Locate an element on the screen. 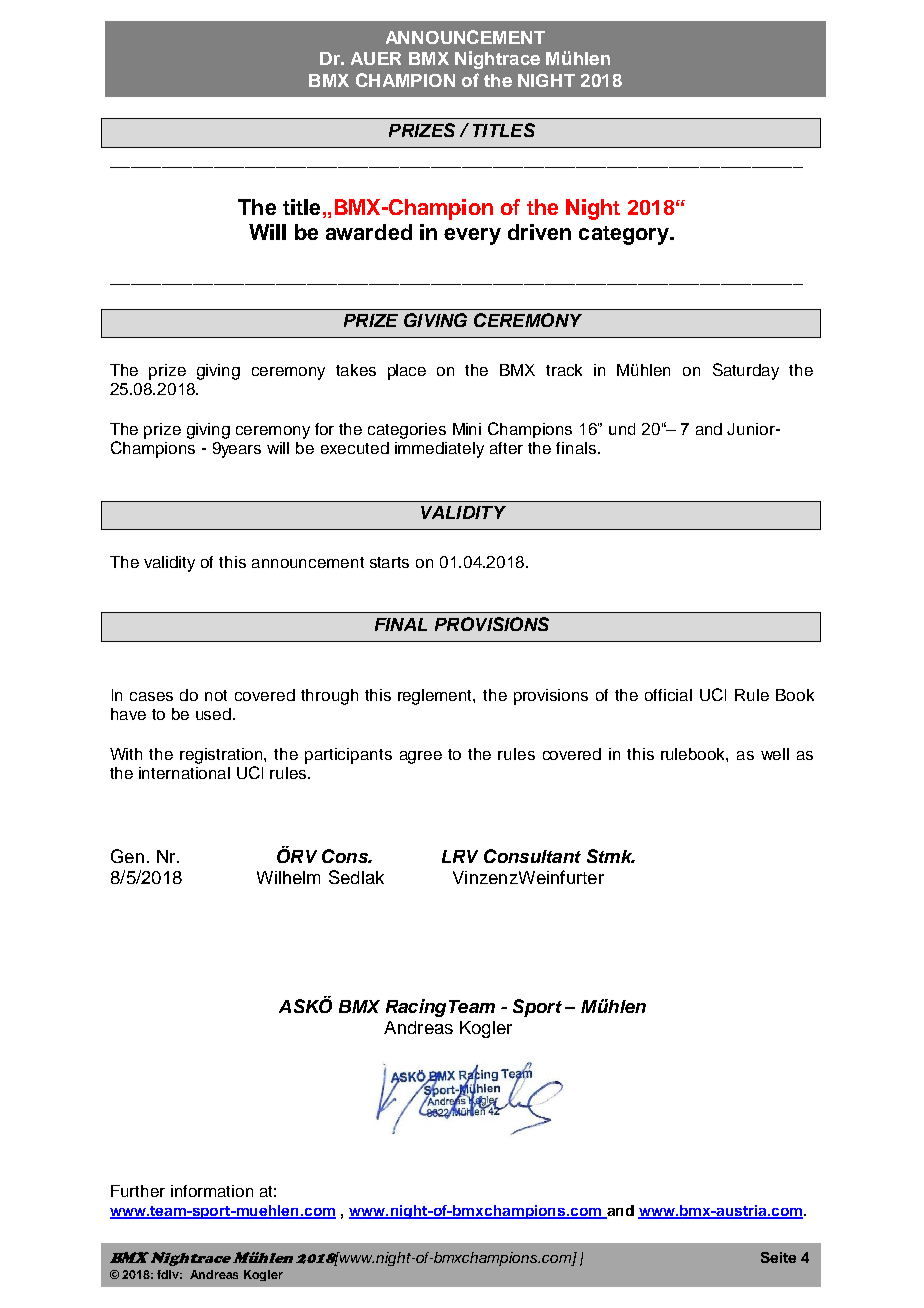  every is located at coordinates (472, 236).
